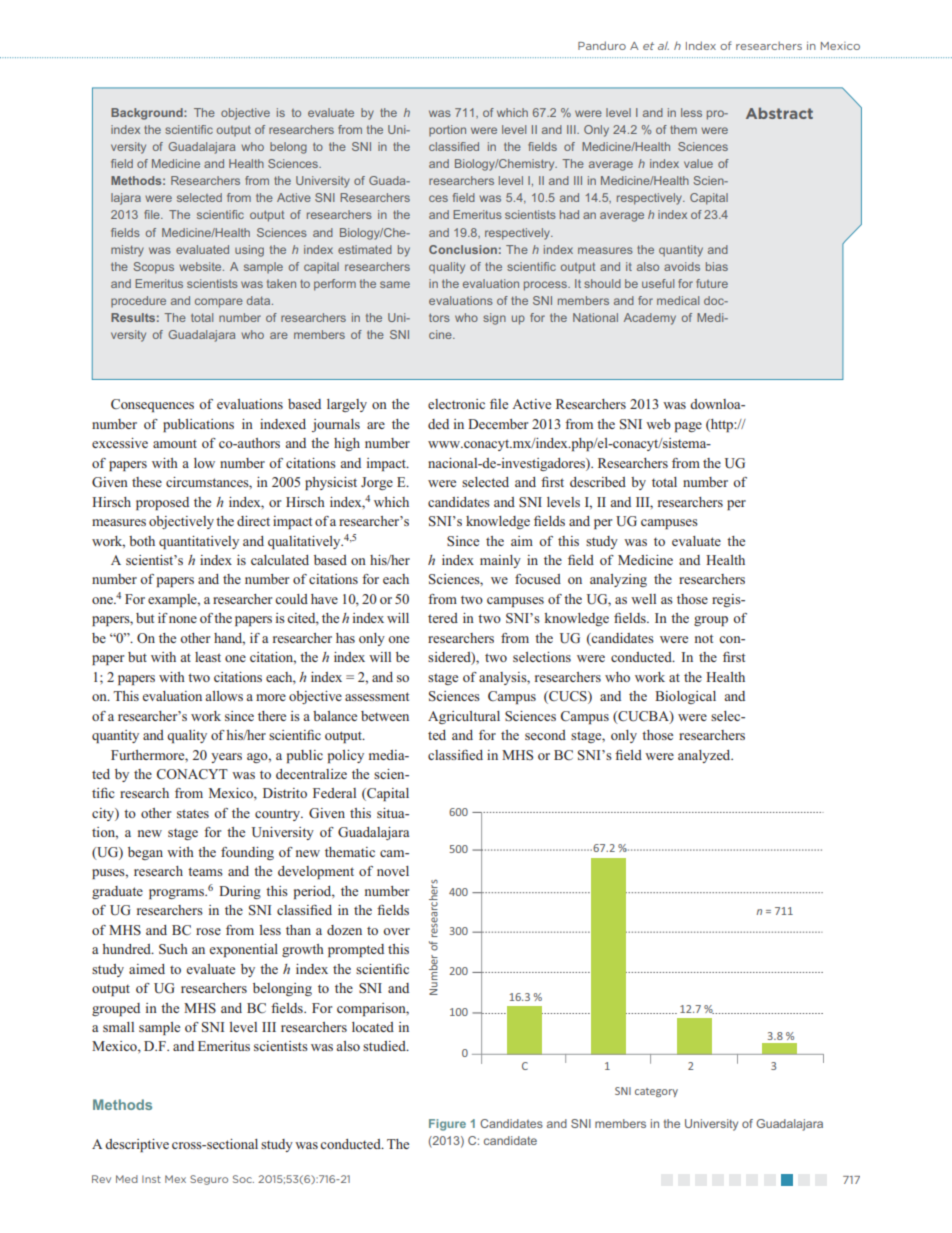 The width and height of the screenshot is (952, 1233). What do you see at coordinates (447, 1125) in the screenshot?
I see `Figure` at bounding box center [447, 1125].
